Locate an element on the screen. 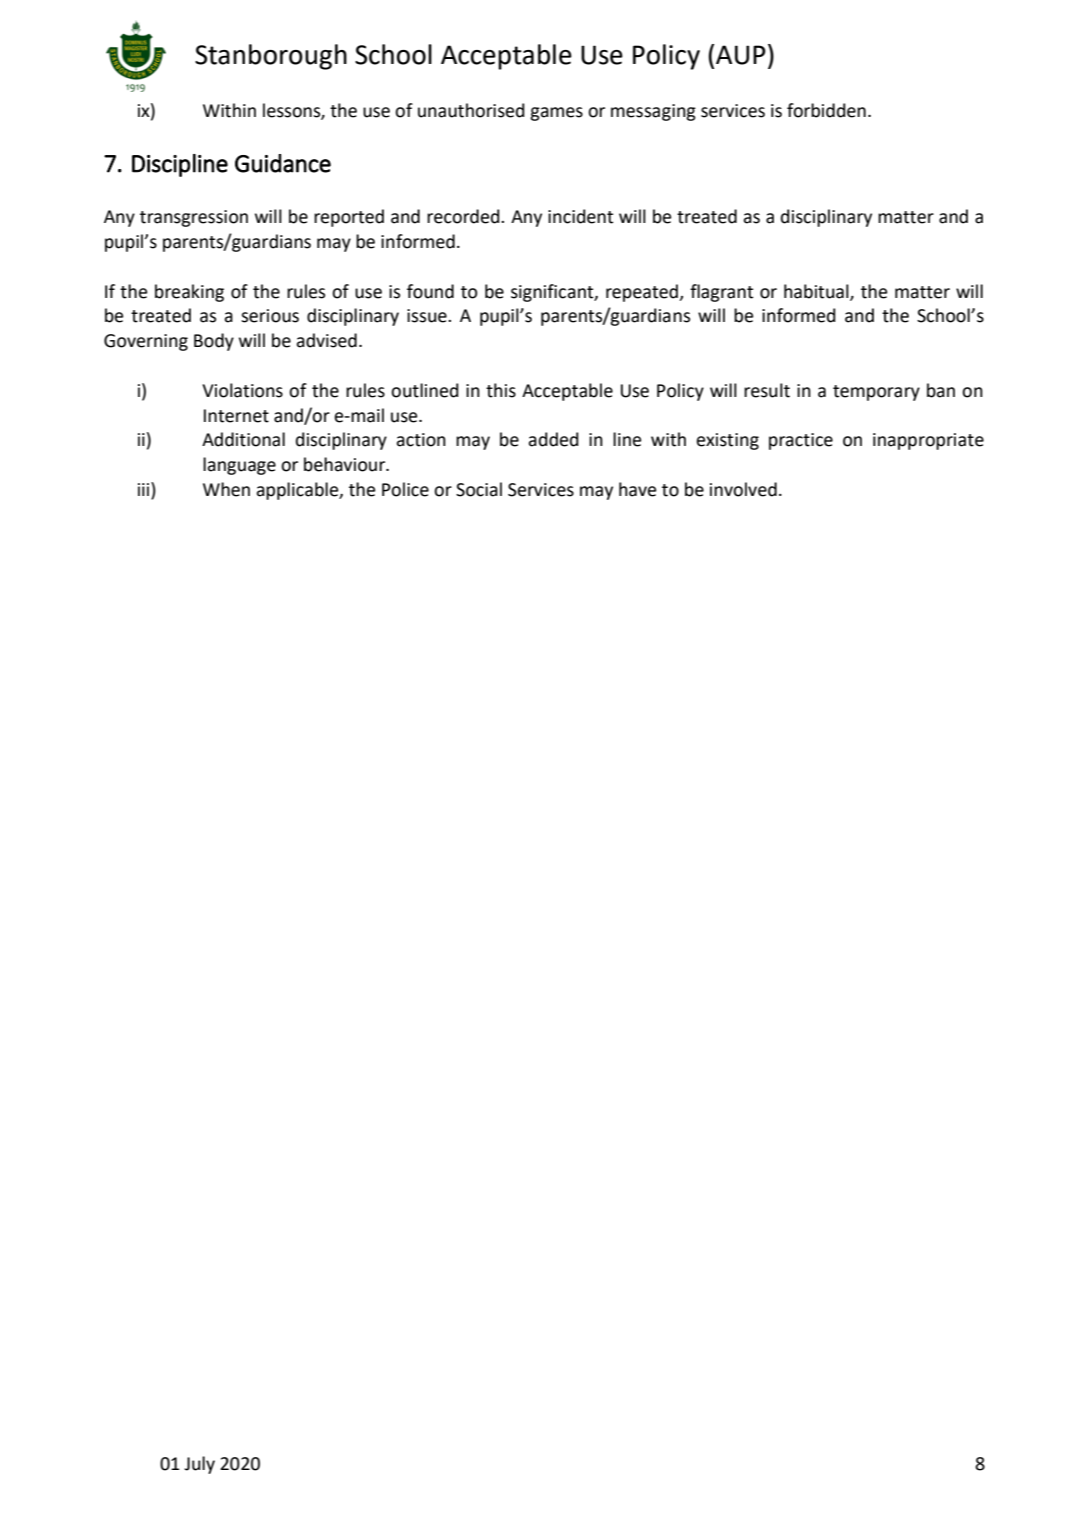 Image resolution: width=1088 pixels, height=1538 pixels. Social is located at coordinates (479, 489).
